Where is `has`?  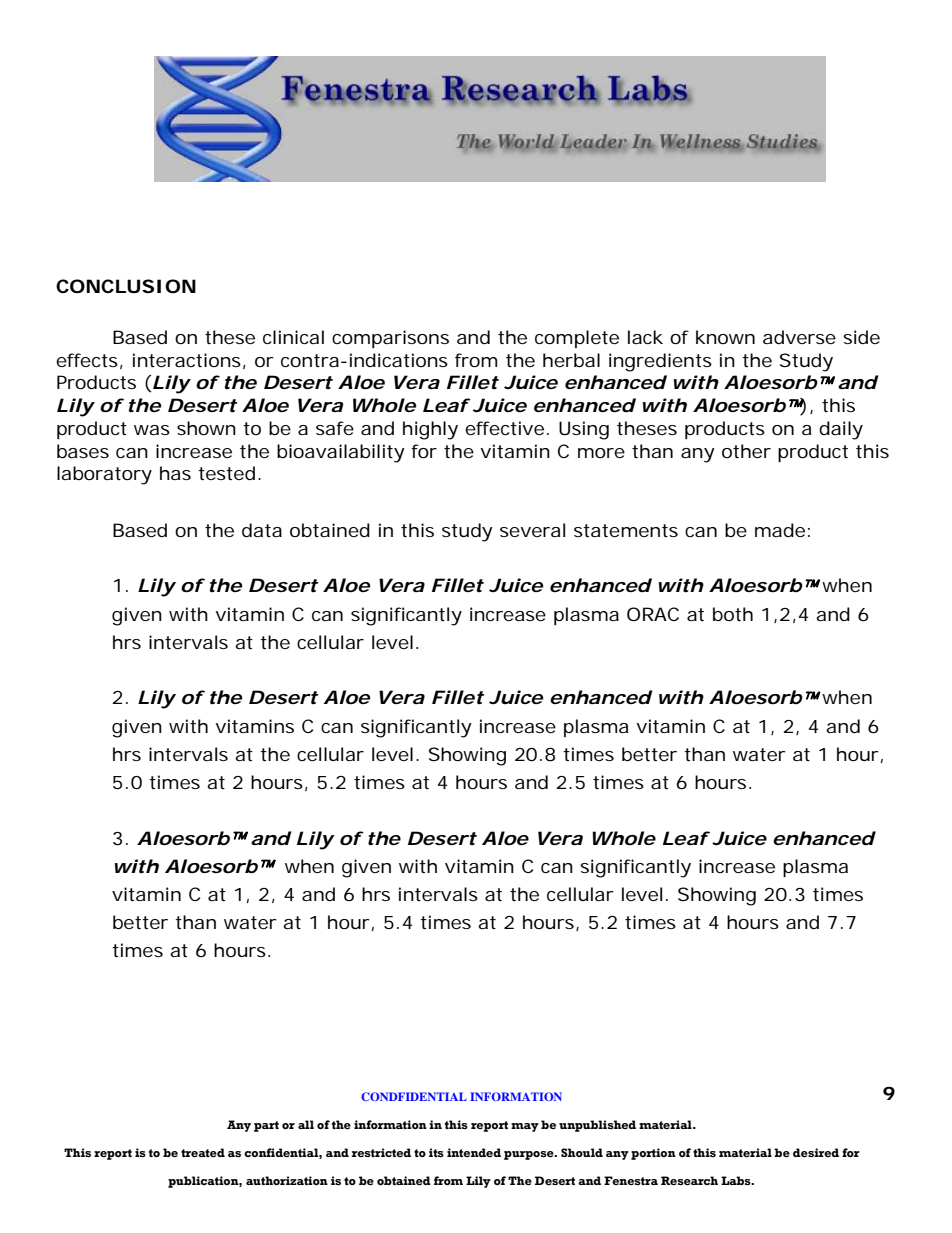
has is located at coordinates (175, 473).
